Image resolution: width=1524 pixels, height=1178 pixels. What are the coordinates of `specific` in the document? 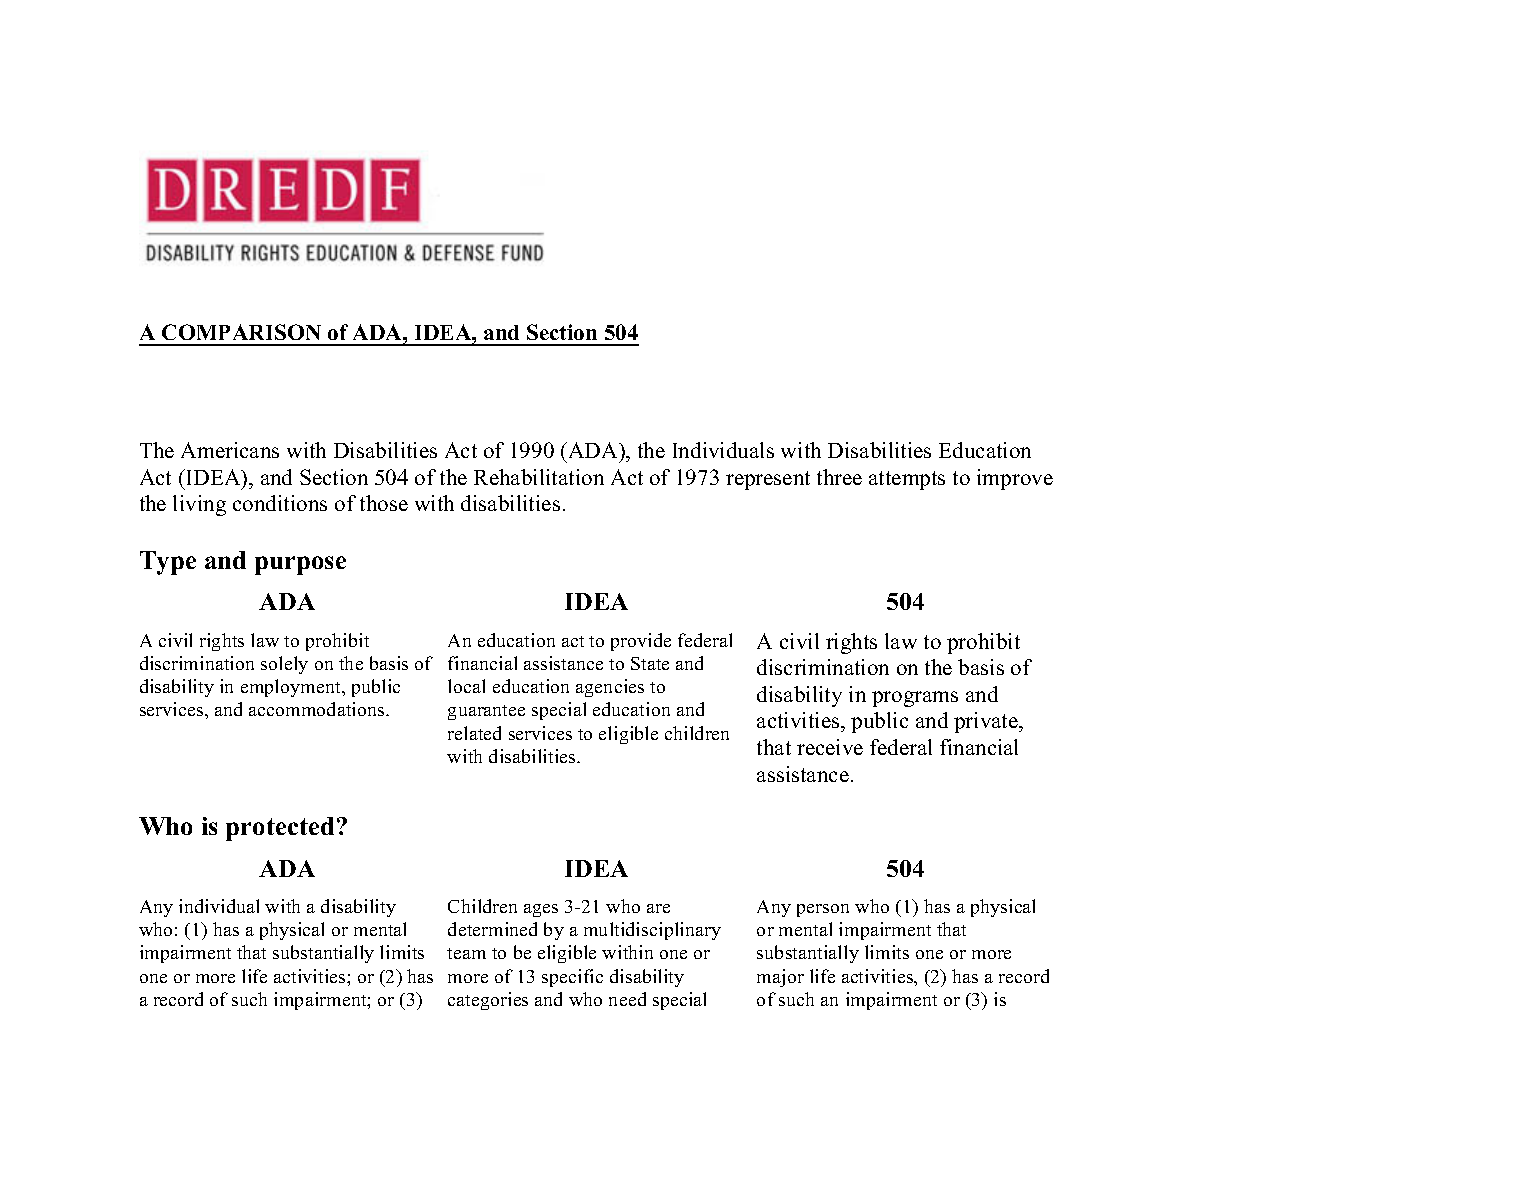 It's located at (572, 978).
